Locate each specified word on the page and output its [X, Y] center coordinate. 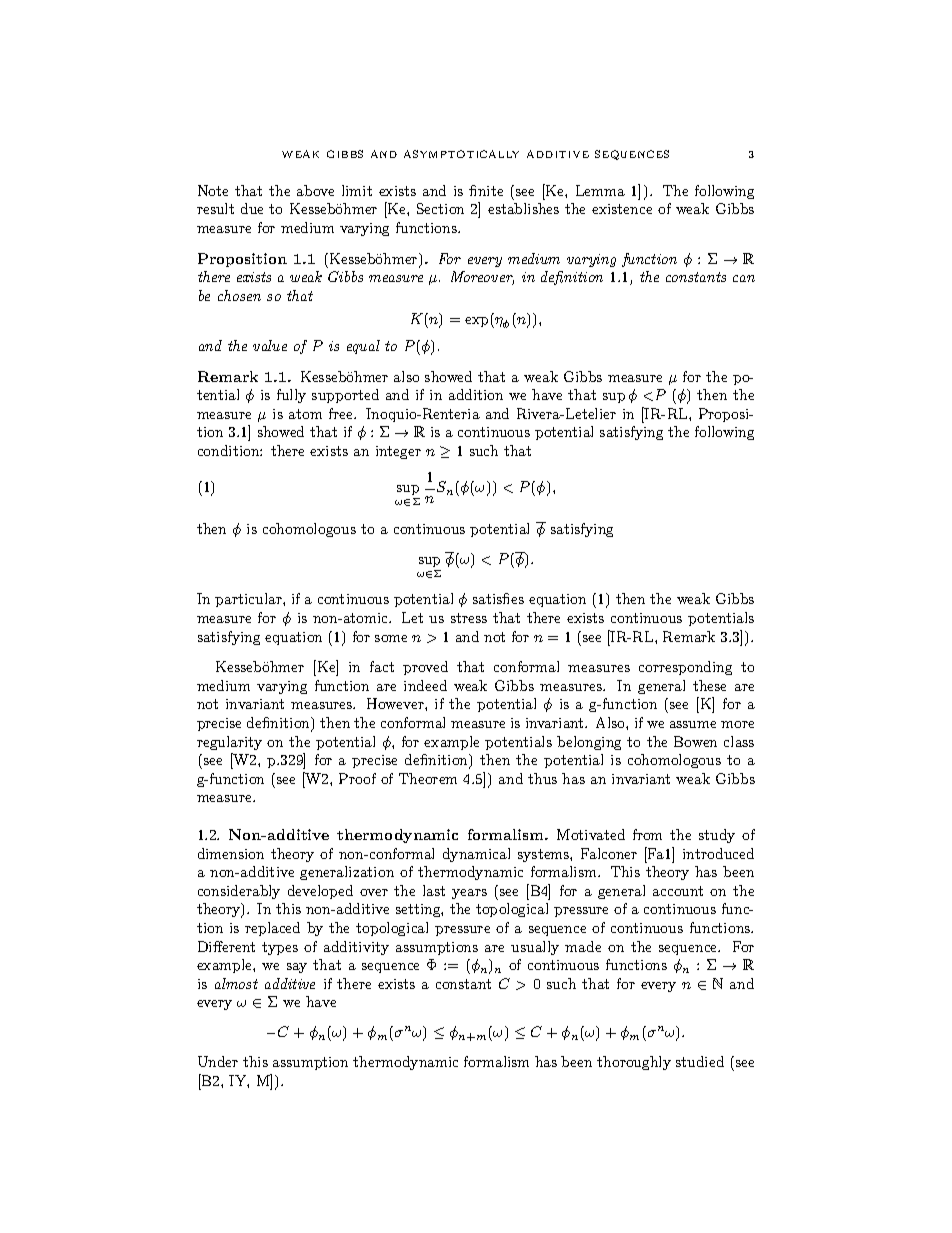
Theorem [428, 778]
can [744, 278]
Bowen [695, 741]
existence [622, 209]
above [315, 190]
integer [398, 452]
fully [291, 396]
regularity [229, 743]
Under [218, 1061]
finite [486, 190]
